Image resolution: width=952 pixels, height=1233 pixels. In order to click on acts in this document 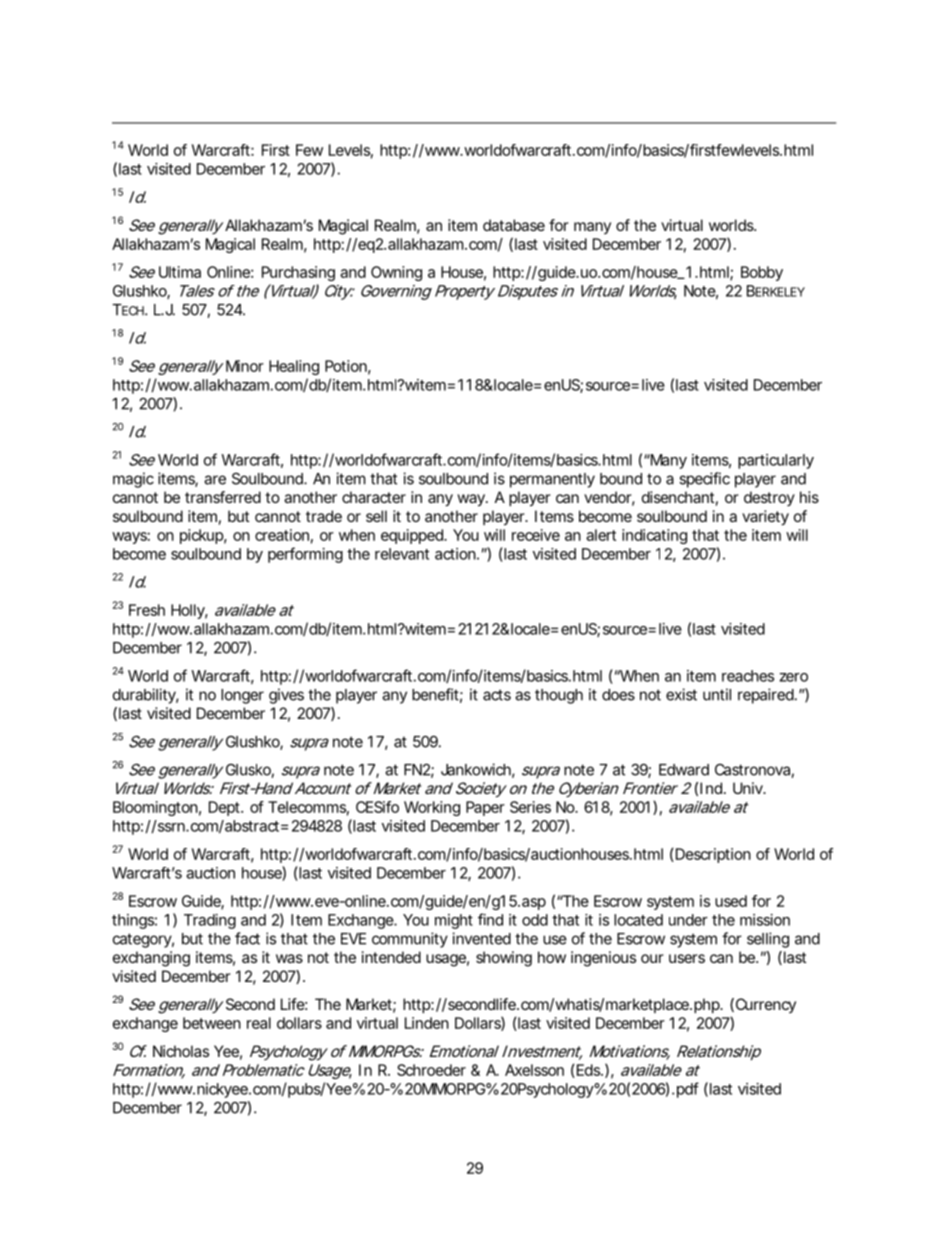, I will do `click(497, 695)`.
